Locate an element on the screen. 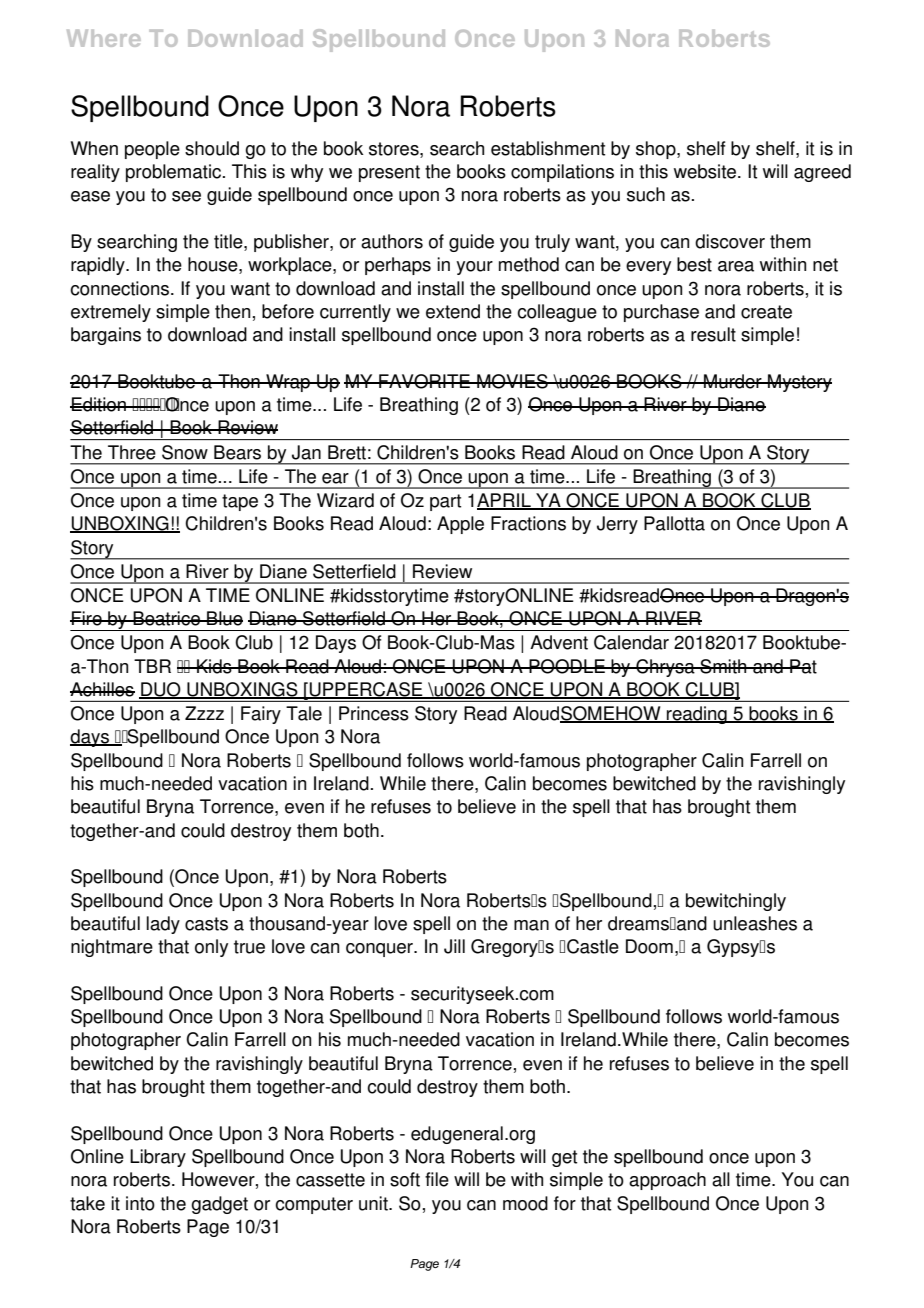 The image size is (924, 1308). Smith is located at coordinates (723, 666).
